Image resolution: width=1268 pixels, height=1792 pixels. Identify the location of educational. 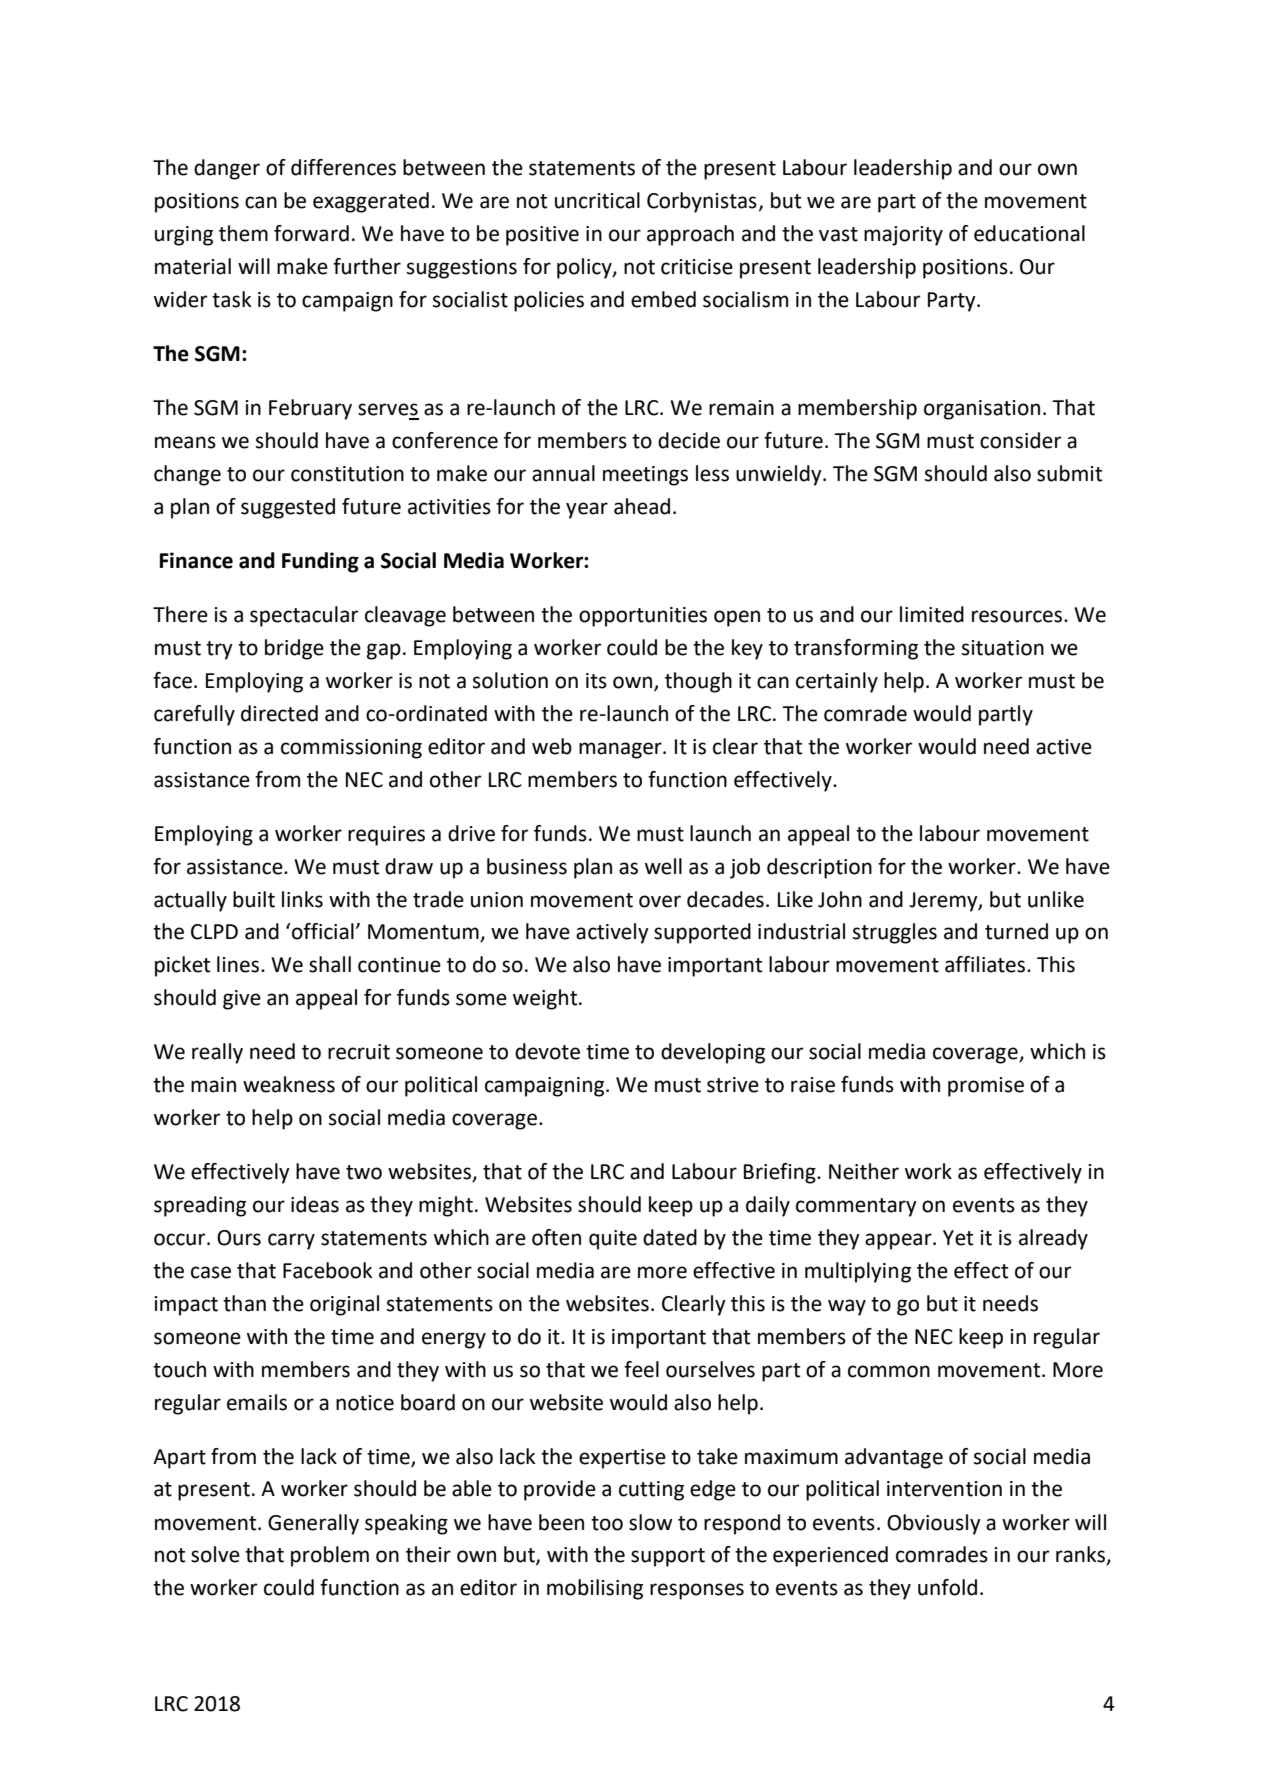
(1029, 233).
